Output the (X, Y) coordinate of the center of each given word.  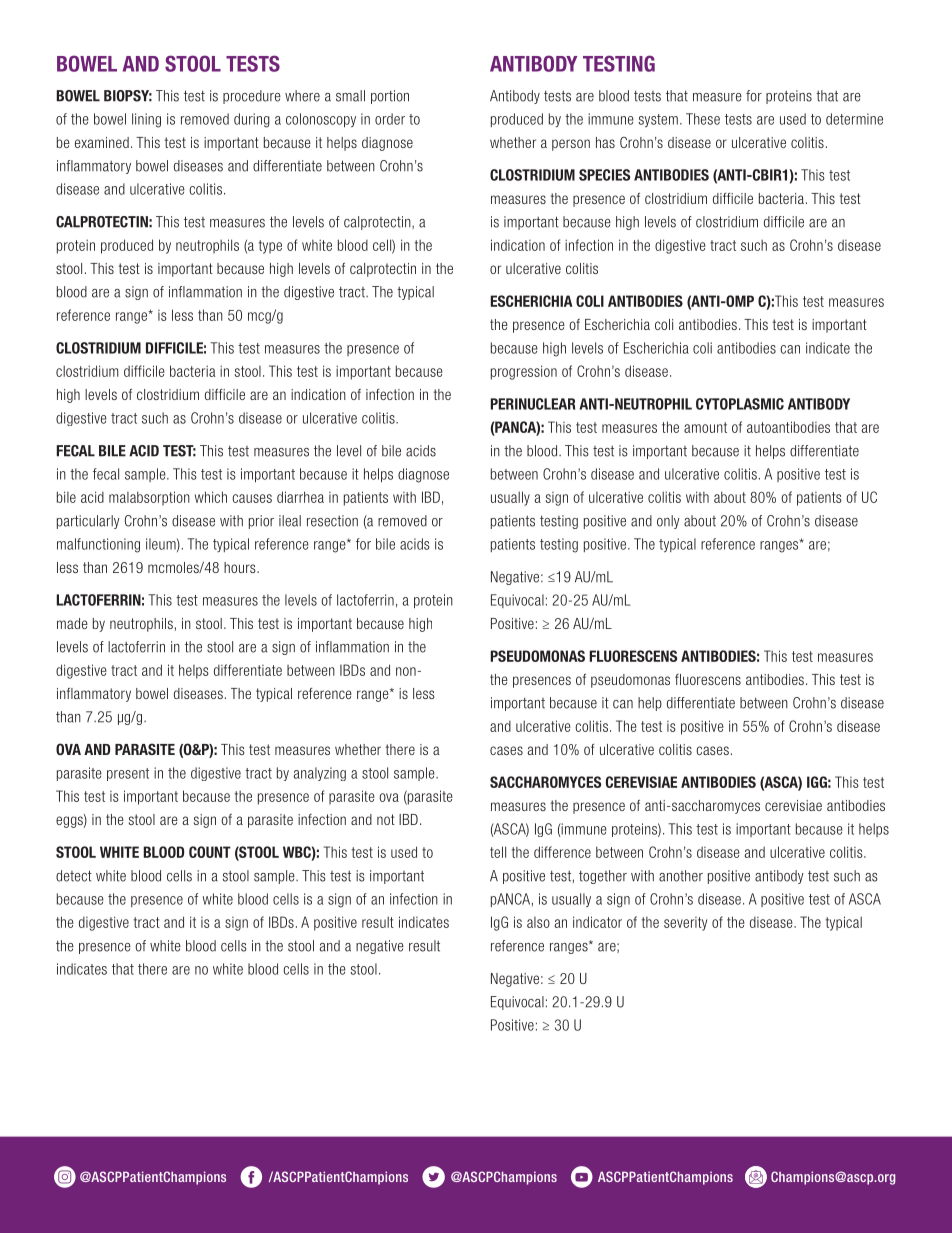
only (668, 522)
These (703, 119)
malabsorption (149, 498)
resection (332, 521)
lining (146, 120)
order (390, 119)
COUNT (210, 852)
